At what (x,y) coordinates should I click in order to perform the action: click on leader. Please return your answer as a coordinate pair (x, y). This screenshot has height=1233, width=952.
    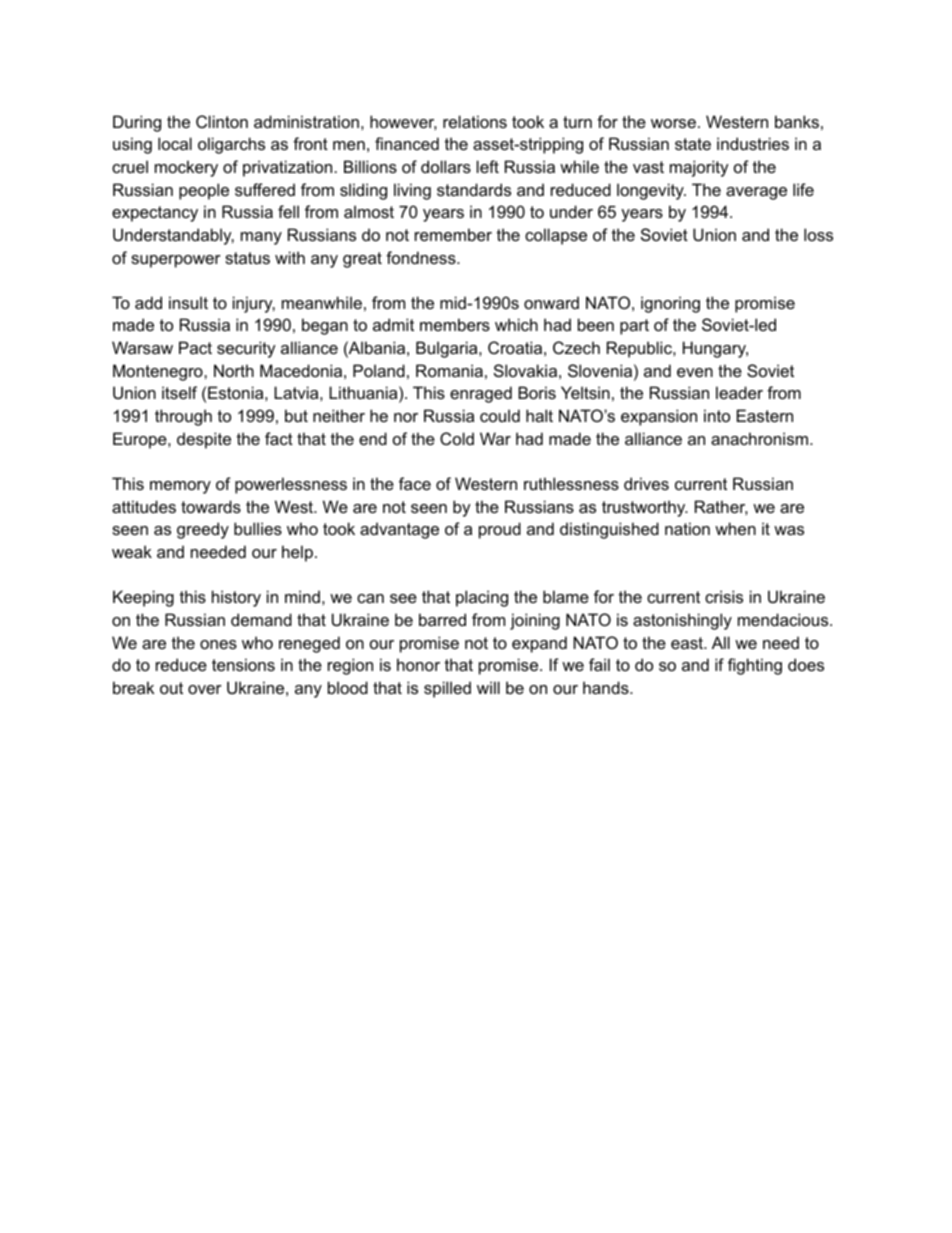
    Looking at the image, I should click on (739, 392).
